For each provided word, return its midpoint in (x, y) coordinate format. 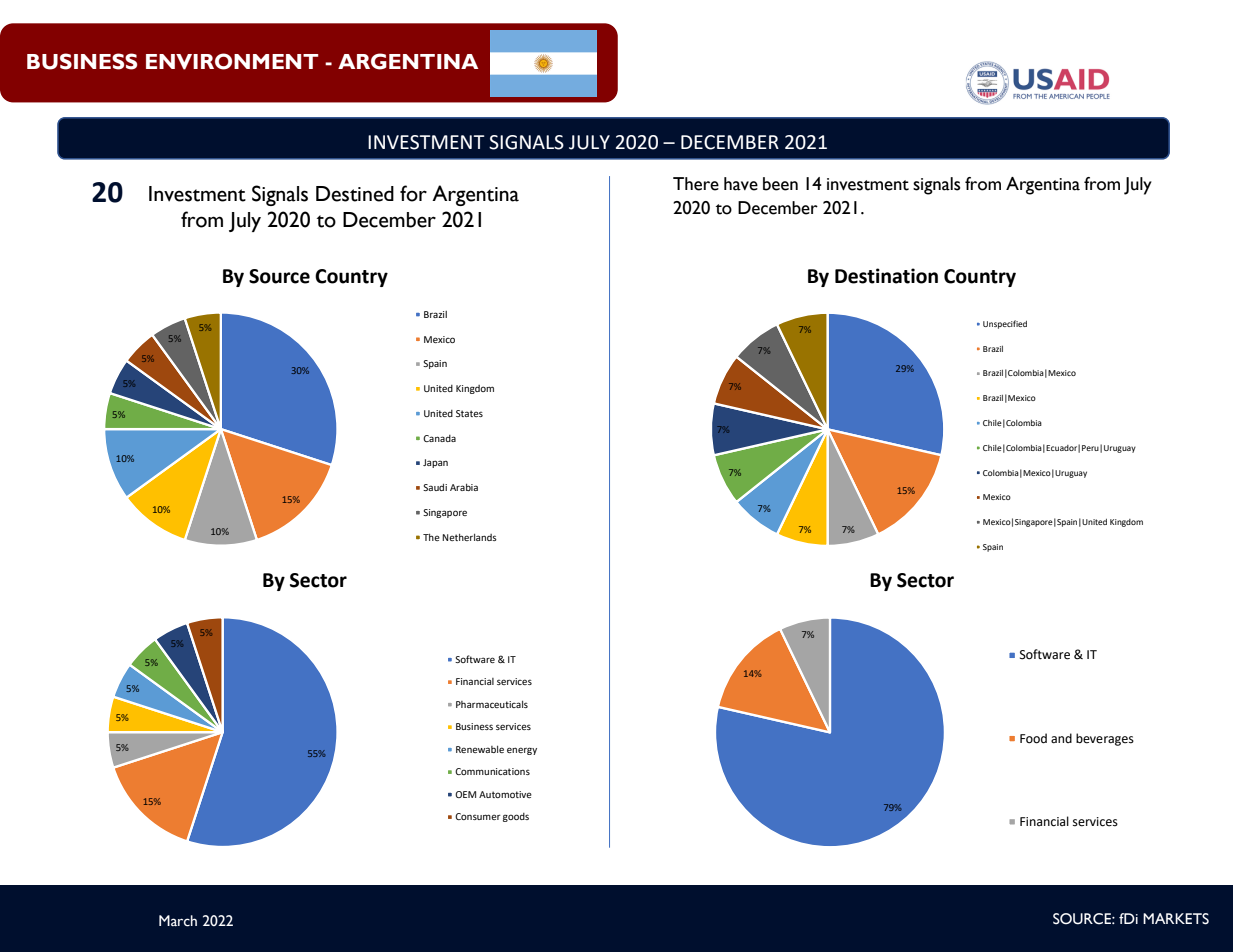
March (178, 921)
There (696, 184)
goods (516, 817)
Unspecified (1005, 324)
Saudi (435, 487)
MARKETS (1176, 919)
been (780, 184)
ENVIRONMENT (232, 61)
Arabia (464, 487)
